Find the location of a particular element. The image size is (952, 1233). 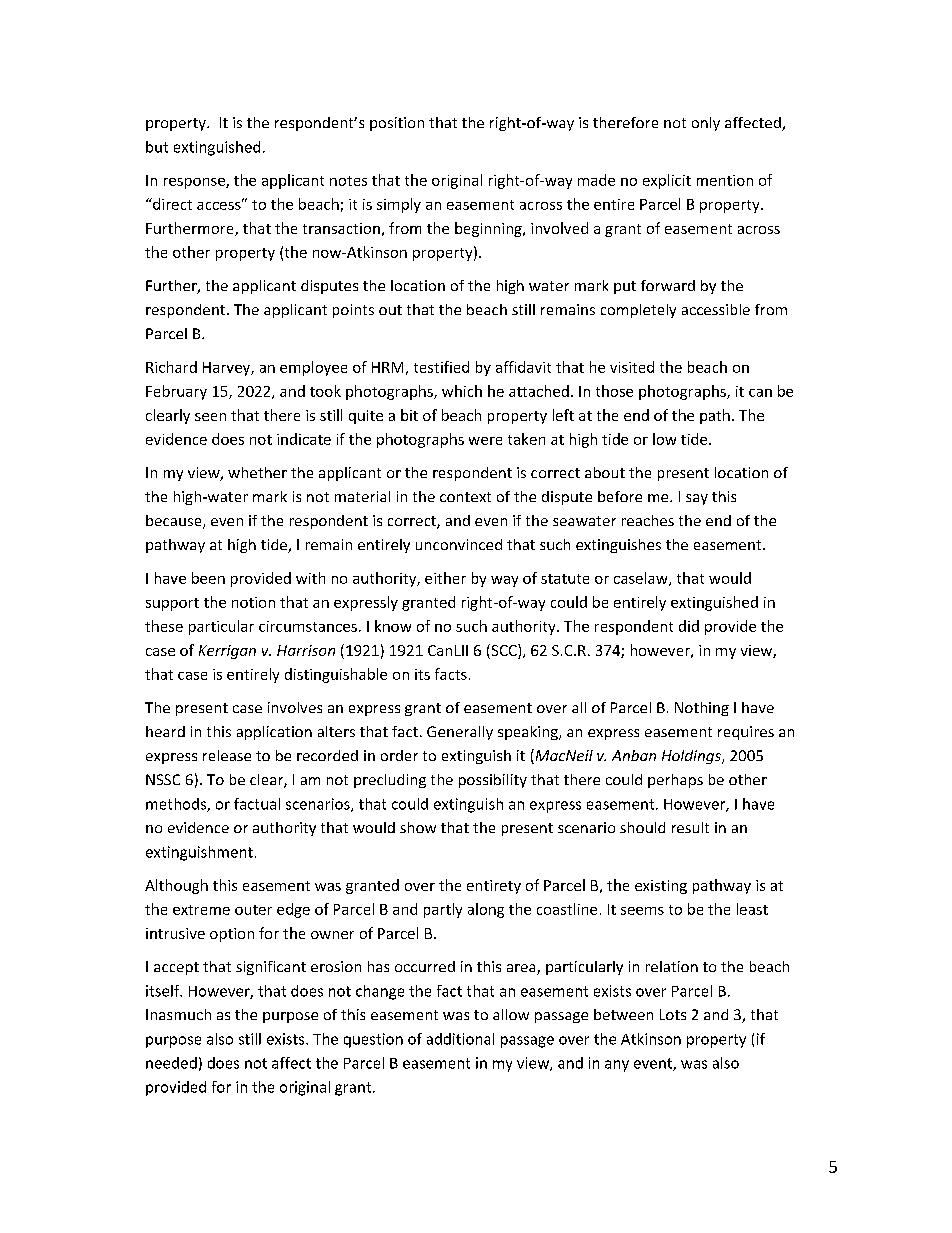

February is located at coordinates (176, 392).
